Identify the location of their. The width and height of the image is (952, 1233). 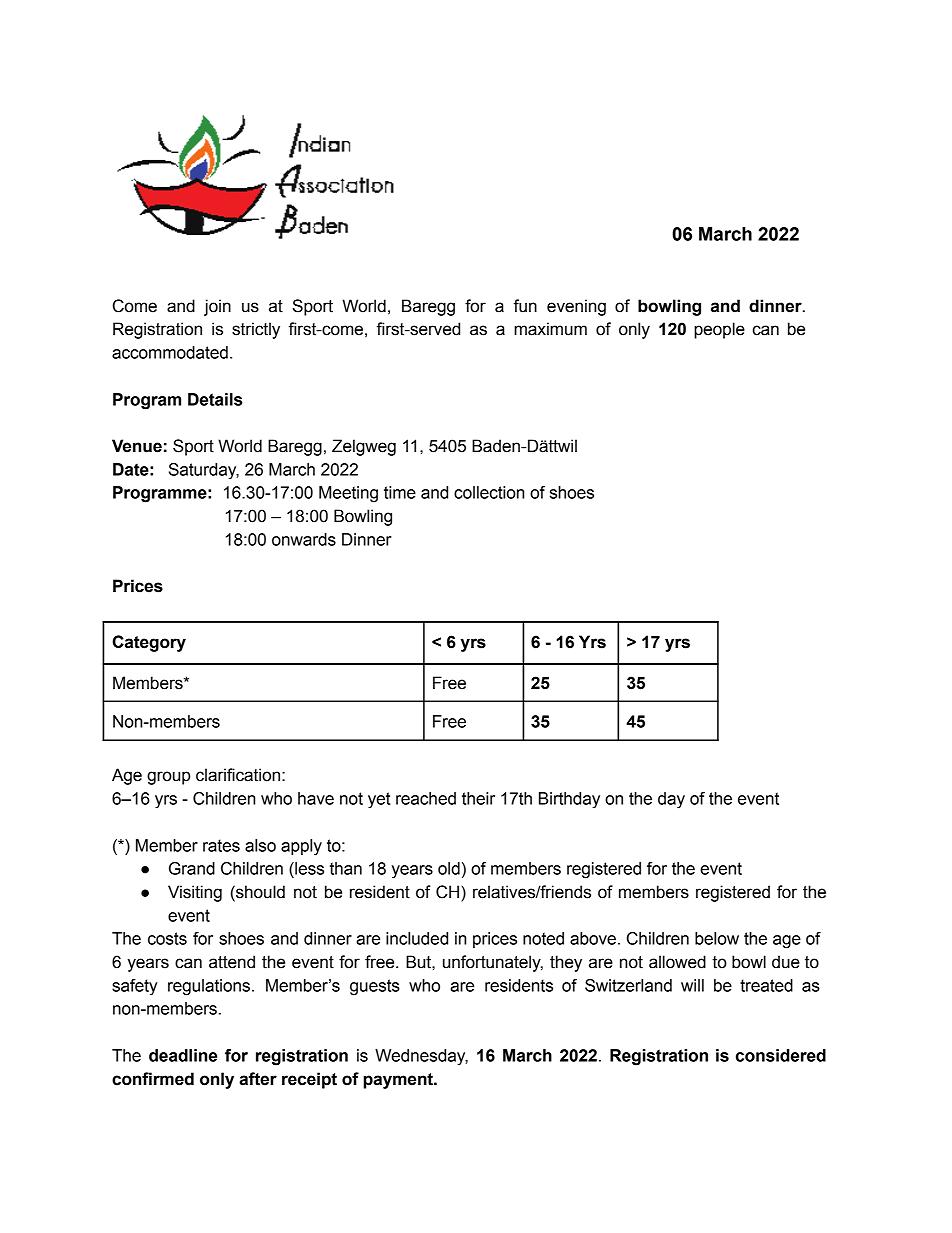
(478, 798).
